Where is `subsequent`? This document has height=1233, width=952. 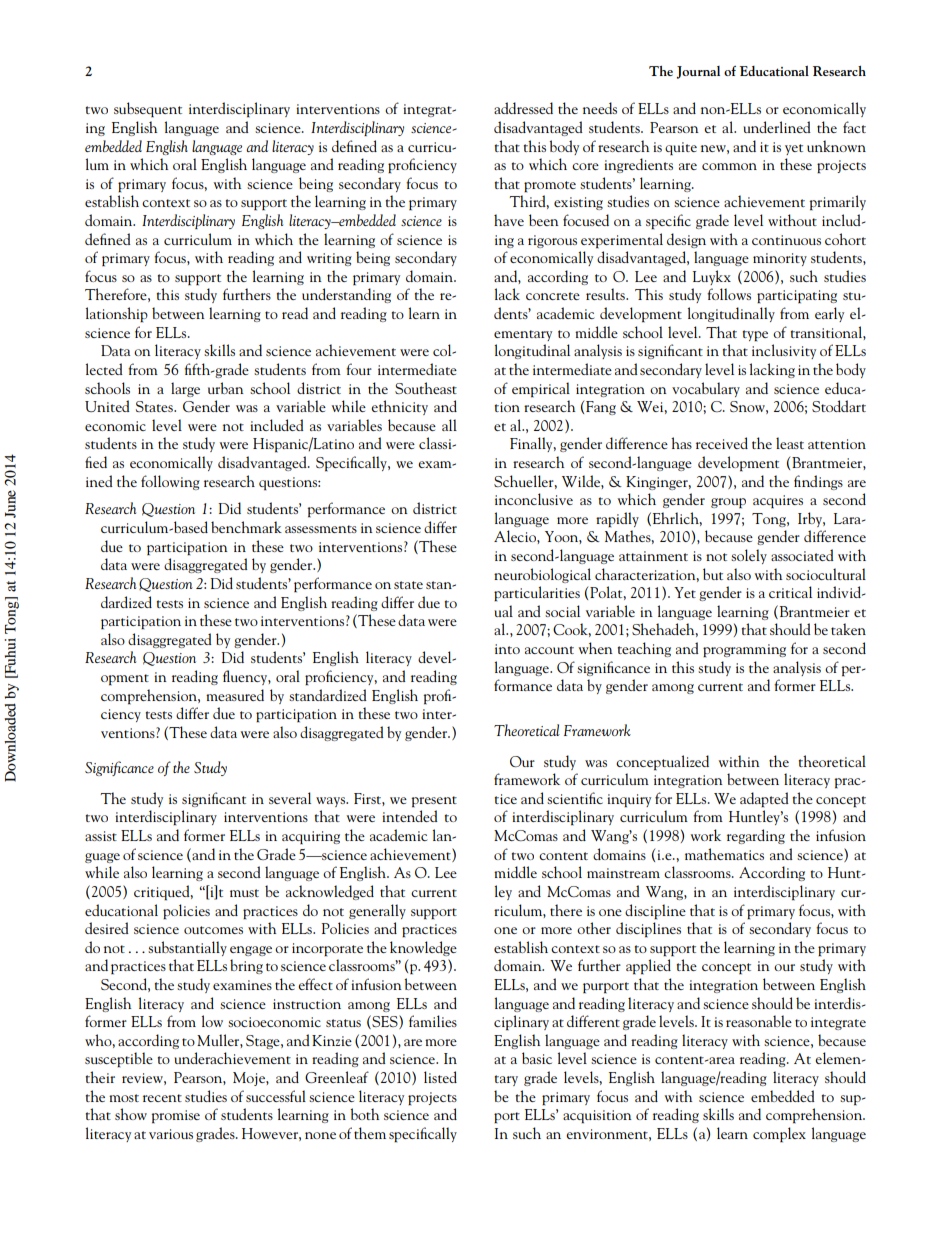 subsequent is located at coordinates (148, 109).
